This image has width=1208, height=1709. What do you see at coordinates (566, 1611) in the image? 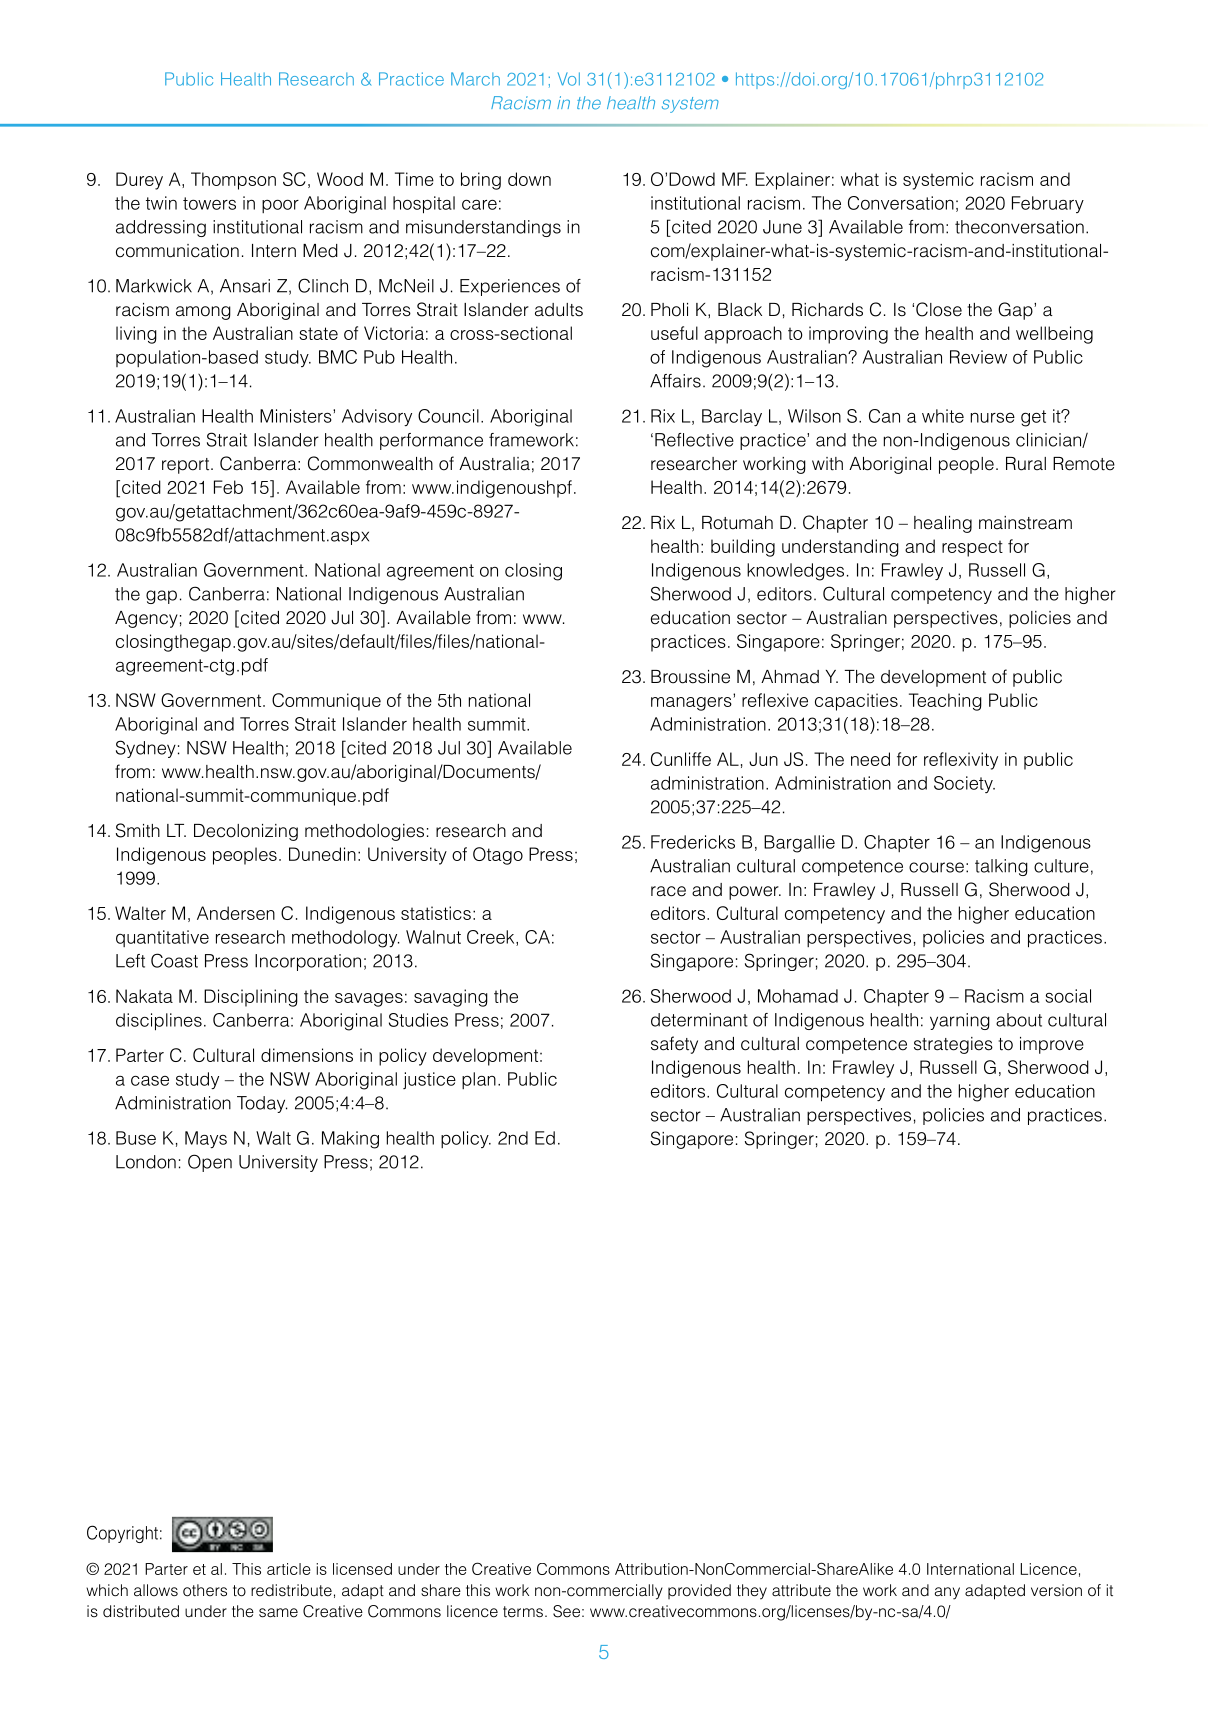
I see `See` at bounding box center [566, 1611].
